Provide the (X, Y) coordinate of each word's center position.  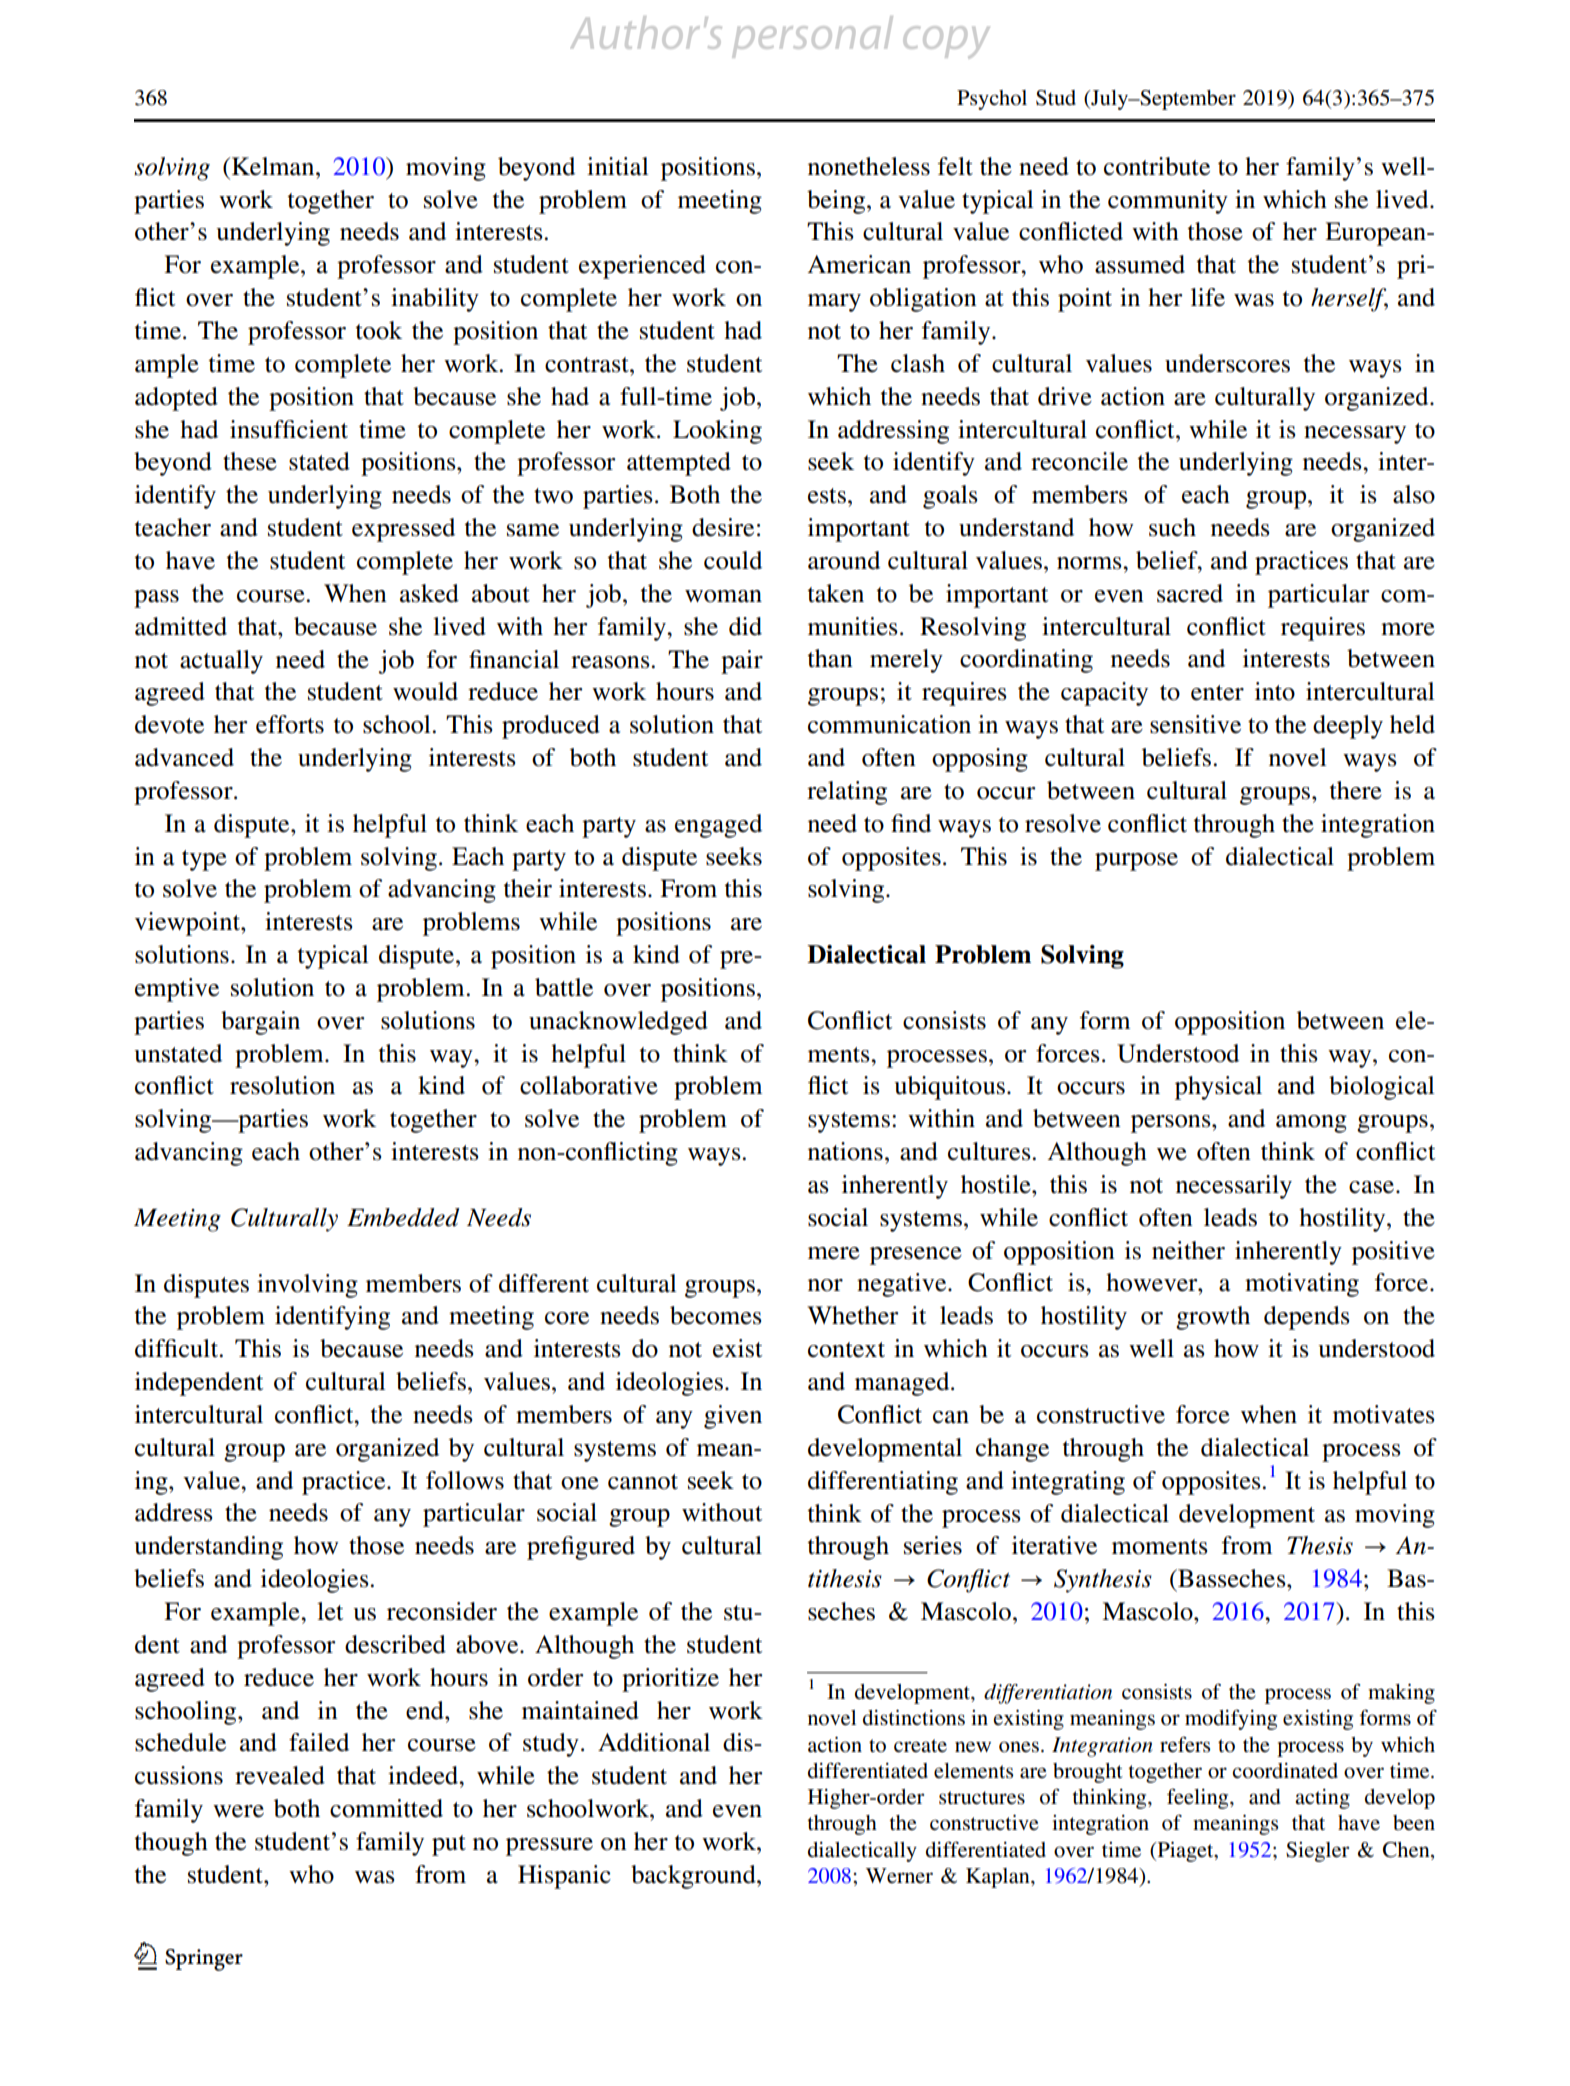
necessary (1355, 435)
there (1355, 790)
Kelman (274, 166)
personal (813, 37)
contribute (1157, 166)
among (1311, 1124)
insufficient (289, 429)
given (733, 1417)
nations (845, 1151)
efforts (290, 724)
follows (465, 1480)
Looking (717, 432)
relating (847, 793)
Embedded (403, 1217)
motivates (1384, 1414)
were (238, 1811)
